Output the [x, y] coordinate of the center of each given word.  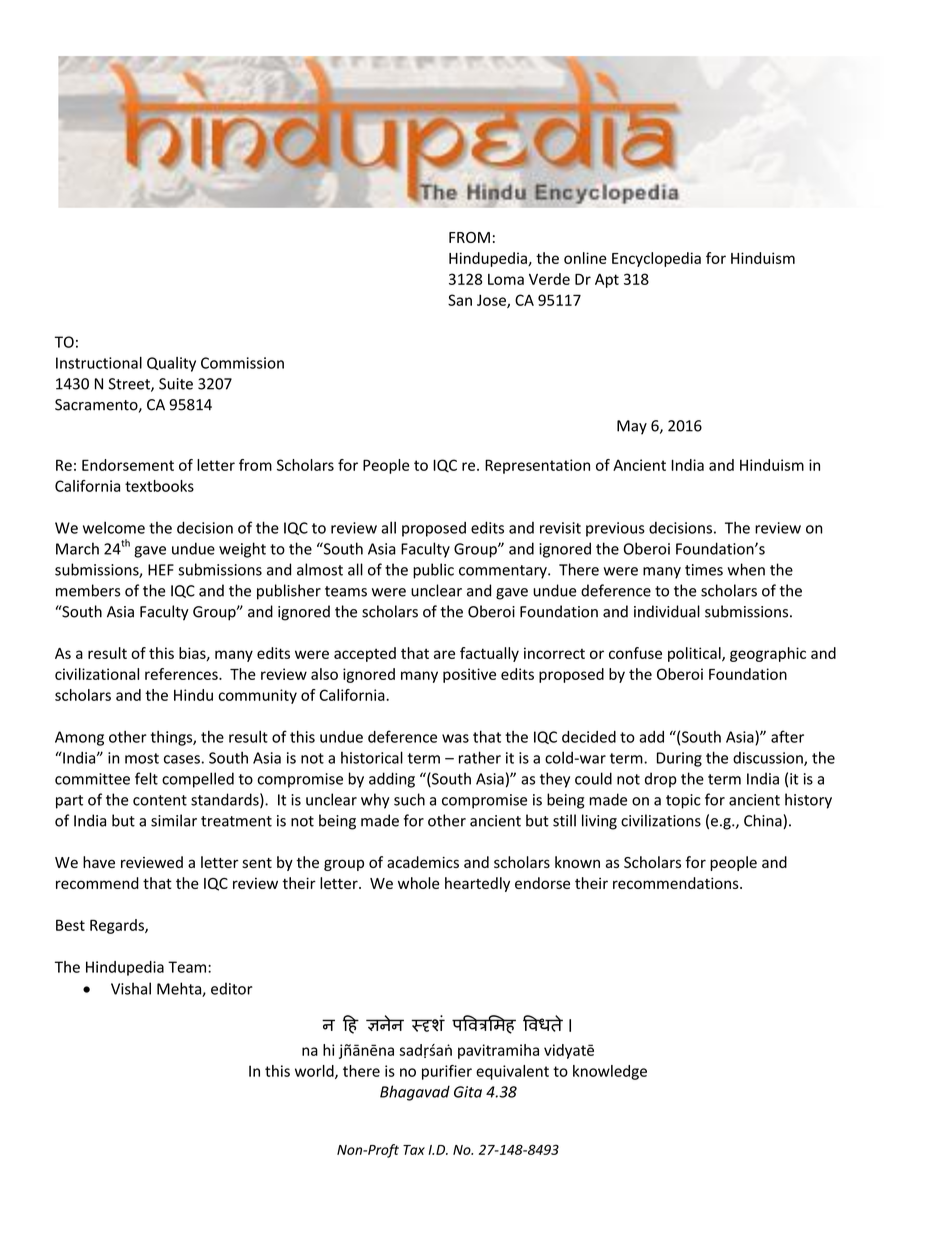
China [764, 821]
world [315, 1072]
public [433, 571]
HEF [161, 570]
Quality [171, 364]
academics [423, 862]
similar [174, 820]
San [460, 300]
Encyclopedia [656, 259]
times [704, 570]
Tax [414, 1150]
